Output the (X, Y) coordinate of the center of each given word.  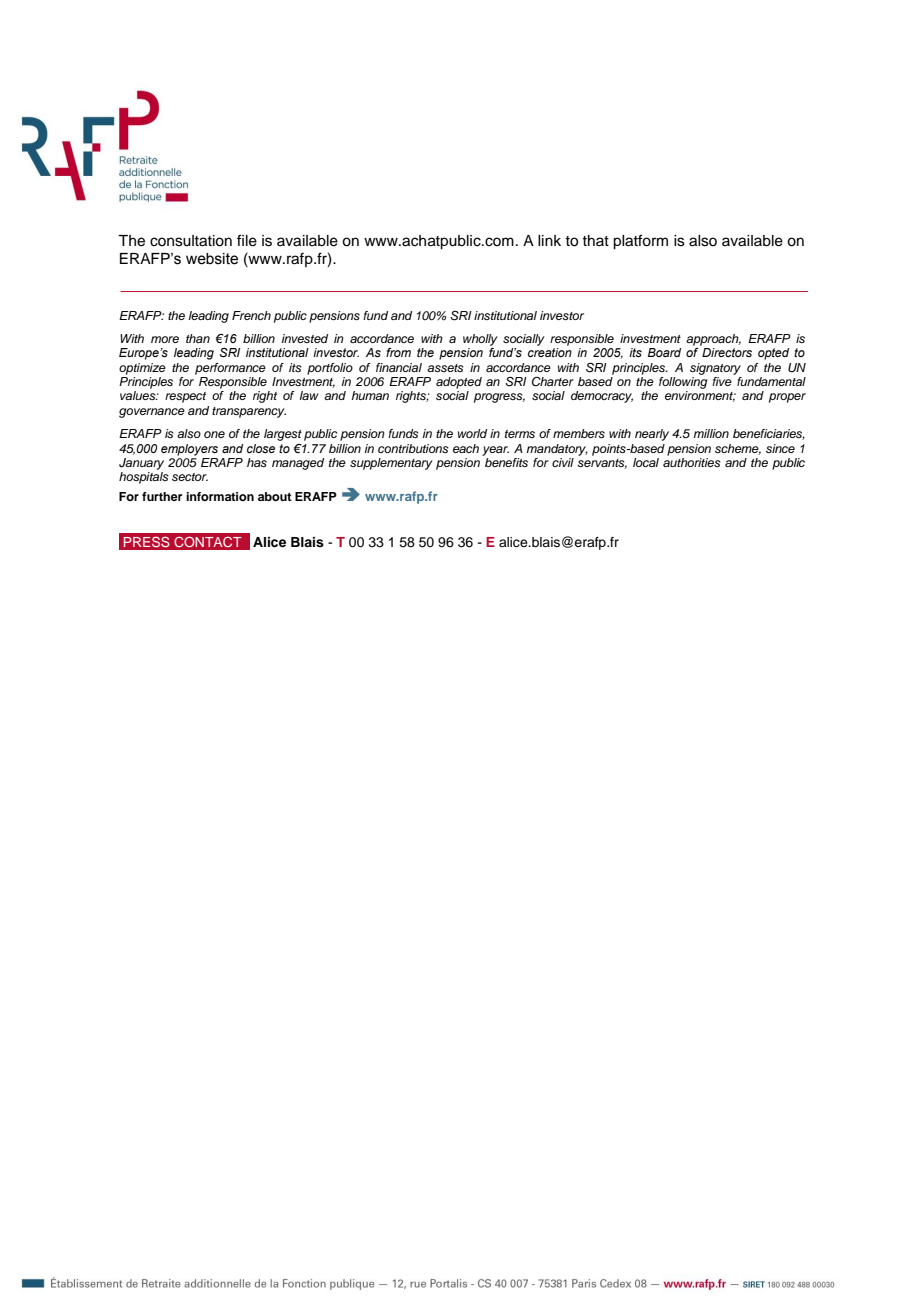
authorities (692, 462)
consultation (191, 241)
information (220, 496)
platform (640, 242)
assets (445, 368)
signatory (715, 369)
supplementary (391, 464)
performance (230, 369)
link (549, 240)
